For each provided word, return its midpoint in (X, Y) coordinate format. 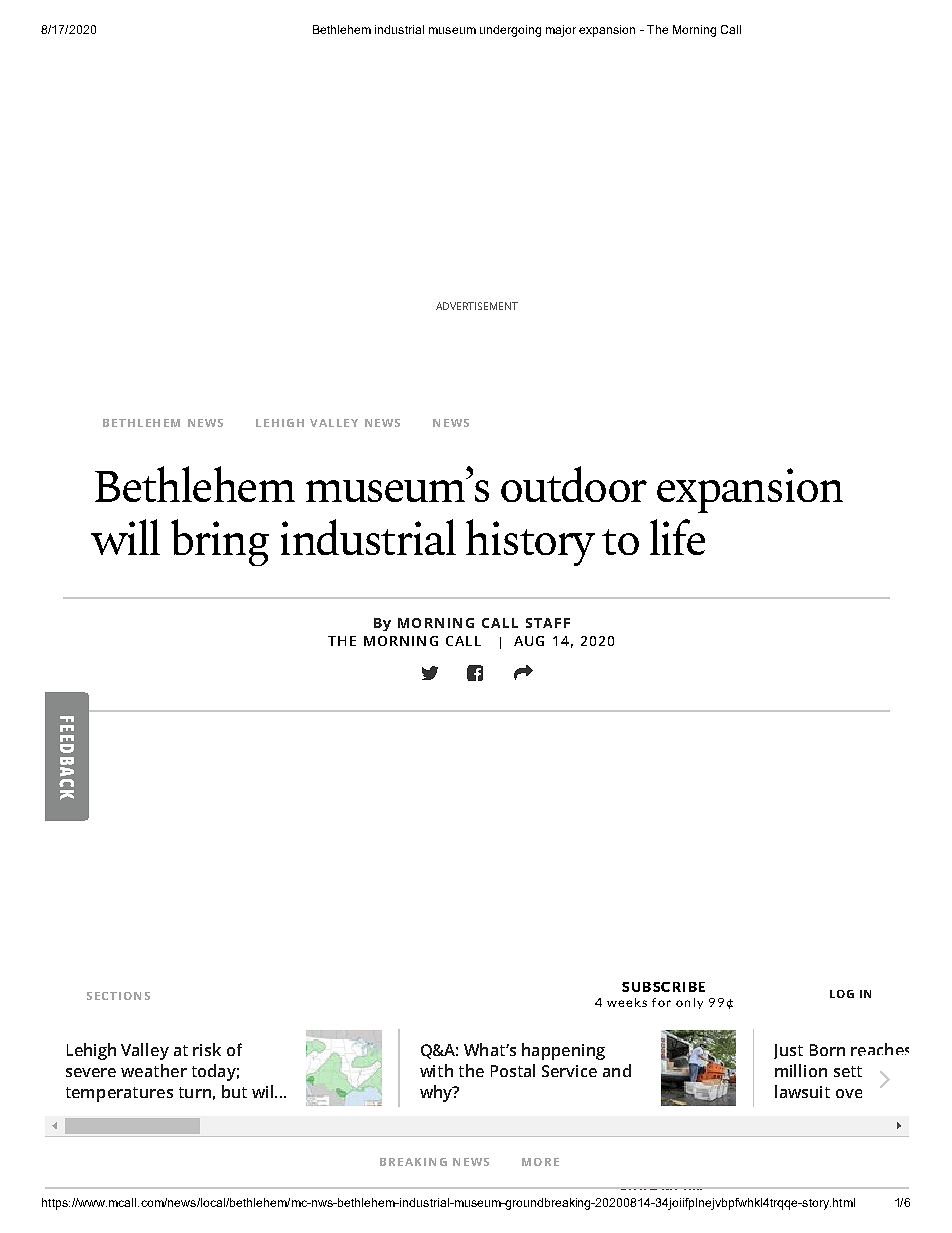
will (125, 537)
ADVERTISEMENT (477, 306)
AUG (529, 641)
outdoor (574, 484)
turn (195, 1092)
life (677, 537)
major (561, 31)
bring (220, 542)
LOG (842, 994)
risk (207, 1049)
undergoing (510, 31)
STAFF (548, 623)
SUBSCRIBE (663, 987)
